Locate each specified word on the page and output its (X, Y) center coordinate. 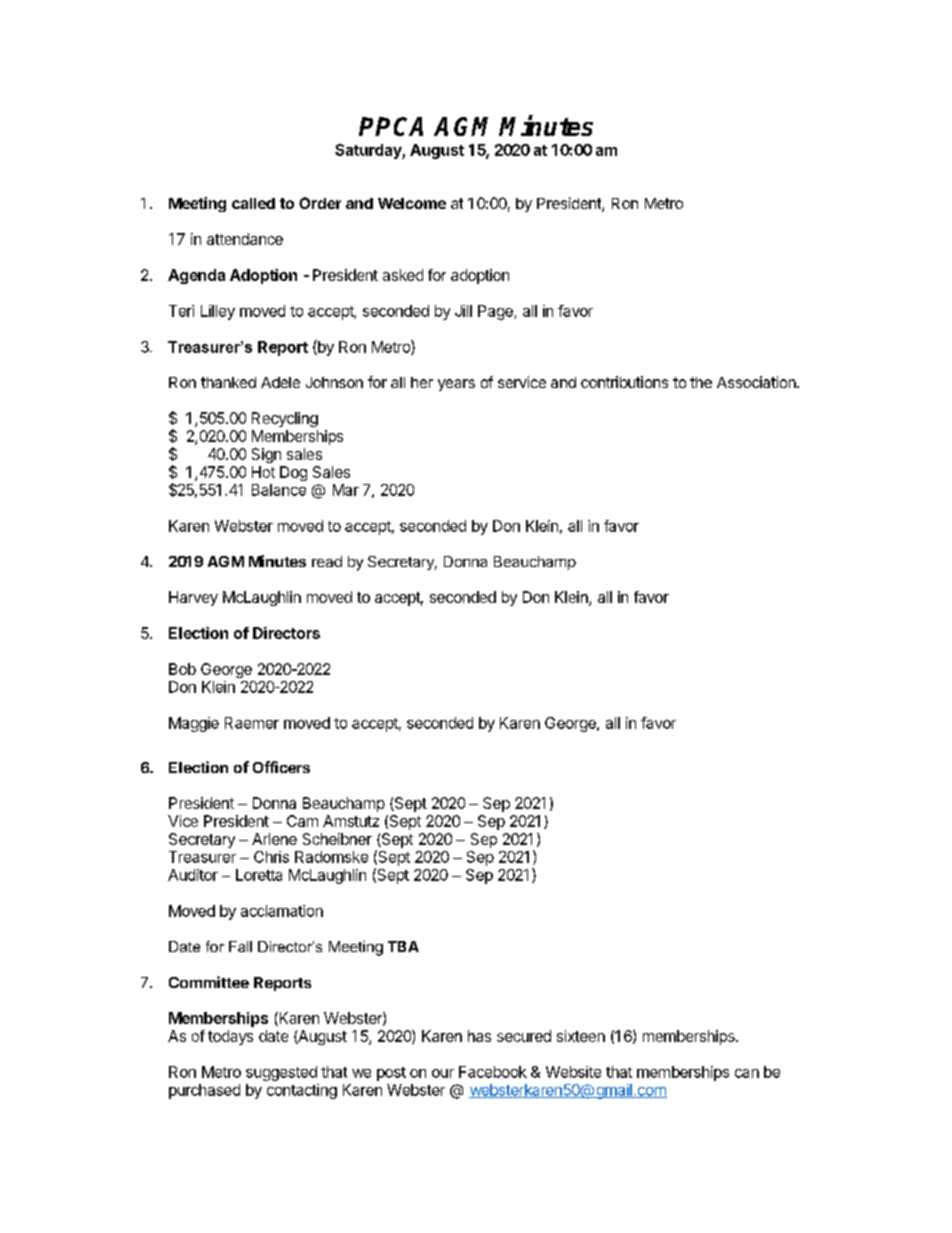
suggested (281, 1073)
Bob (182, 669)
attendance (245, 239)
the (701, 382)
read (327, 561)
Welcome (412, 203)
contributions (624, 382)
